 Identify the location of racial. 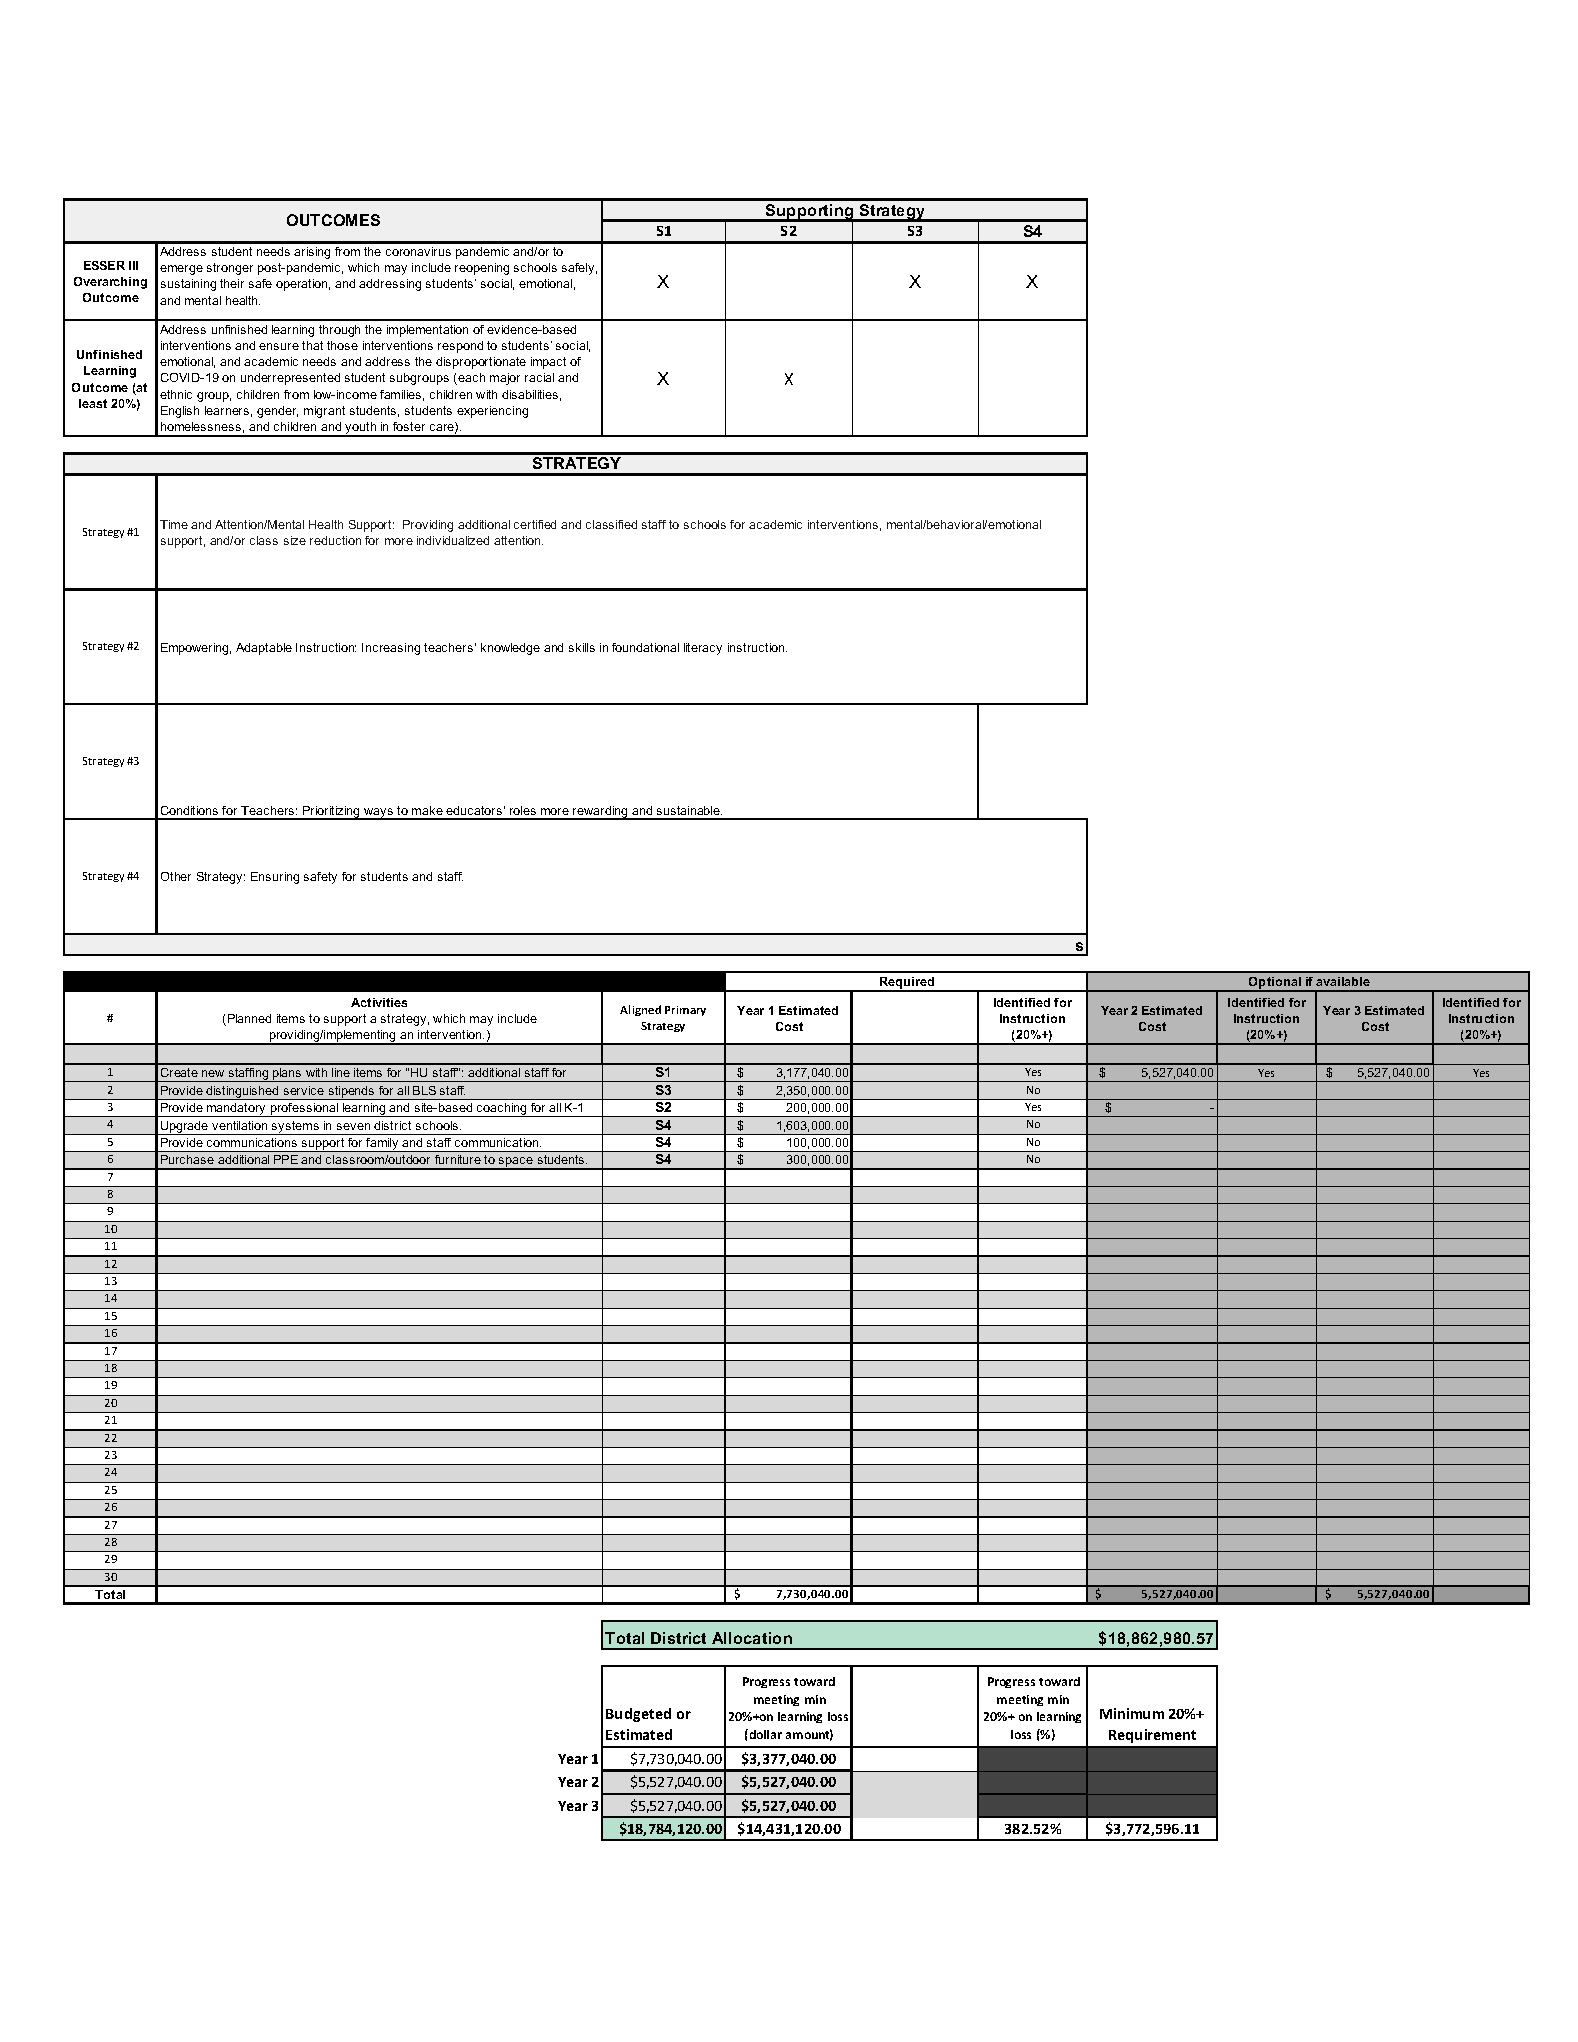
(539, 377).
